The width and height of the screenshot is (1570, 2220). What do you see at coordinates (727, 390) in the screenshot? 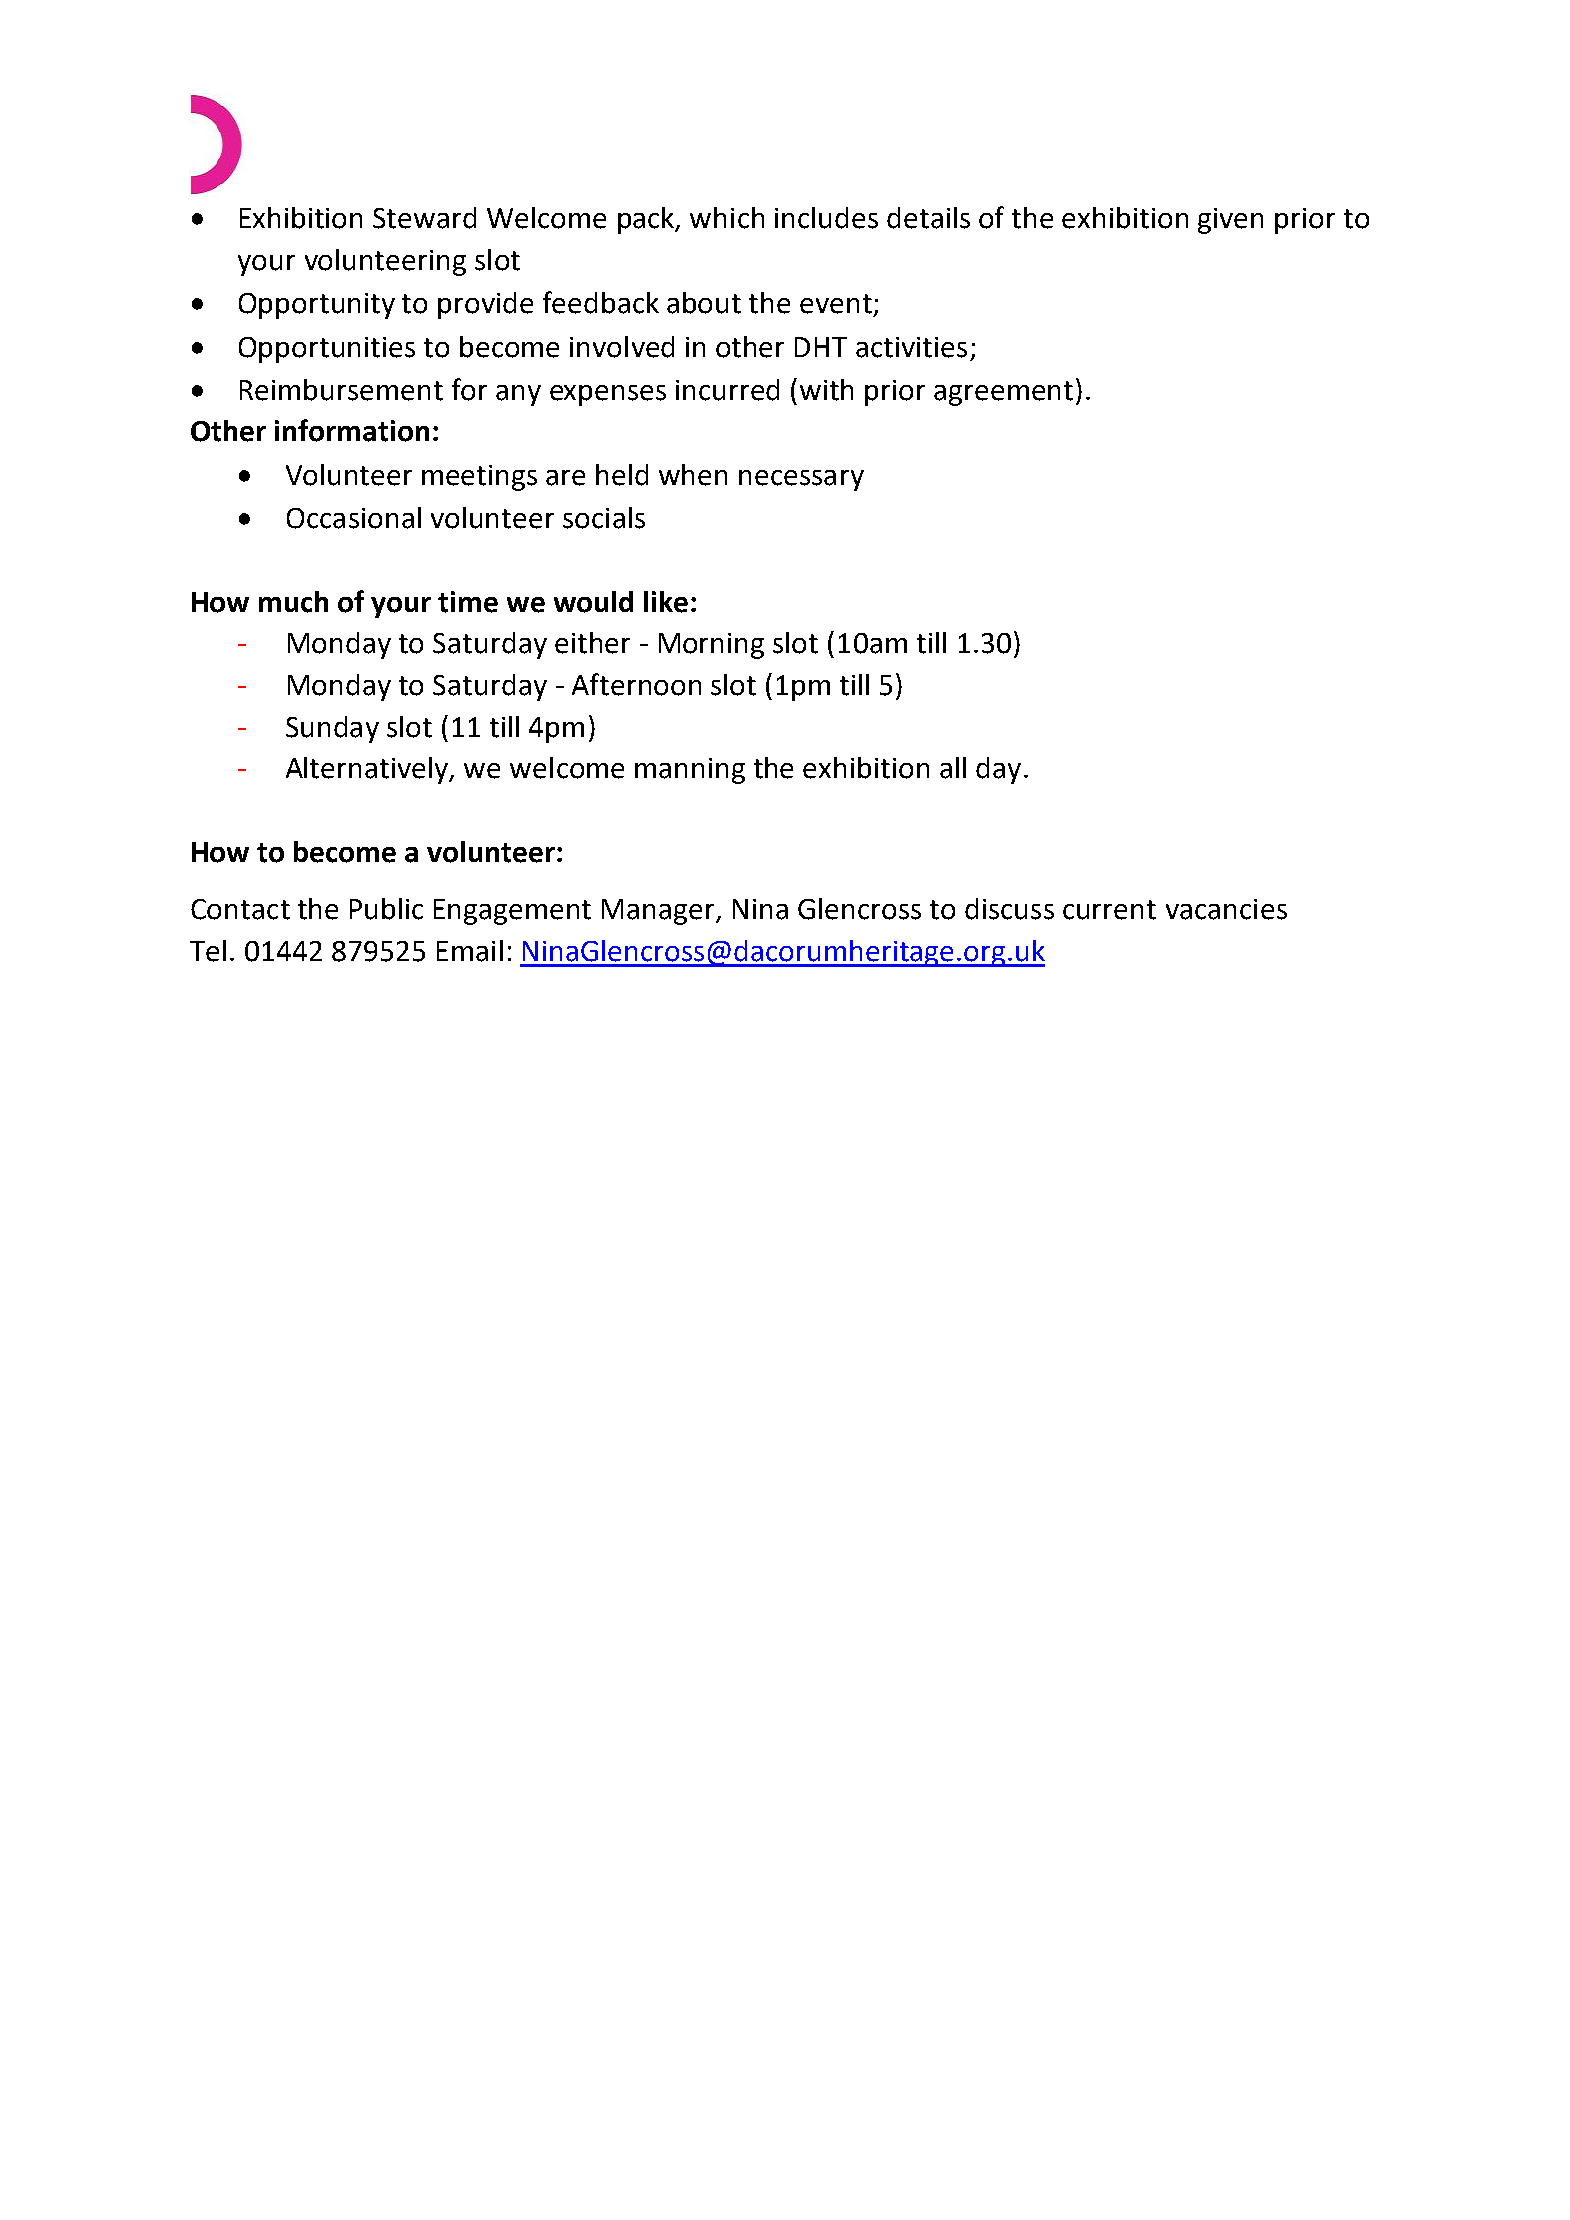
I see `incurred` at bounding box center [727, 390].
